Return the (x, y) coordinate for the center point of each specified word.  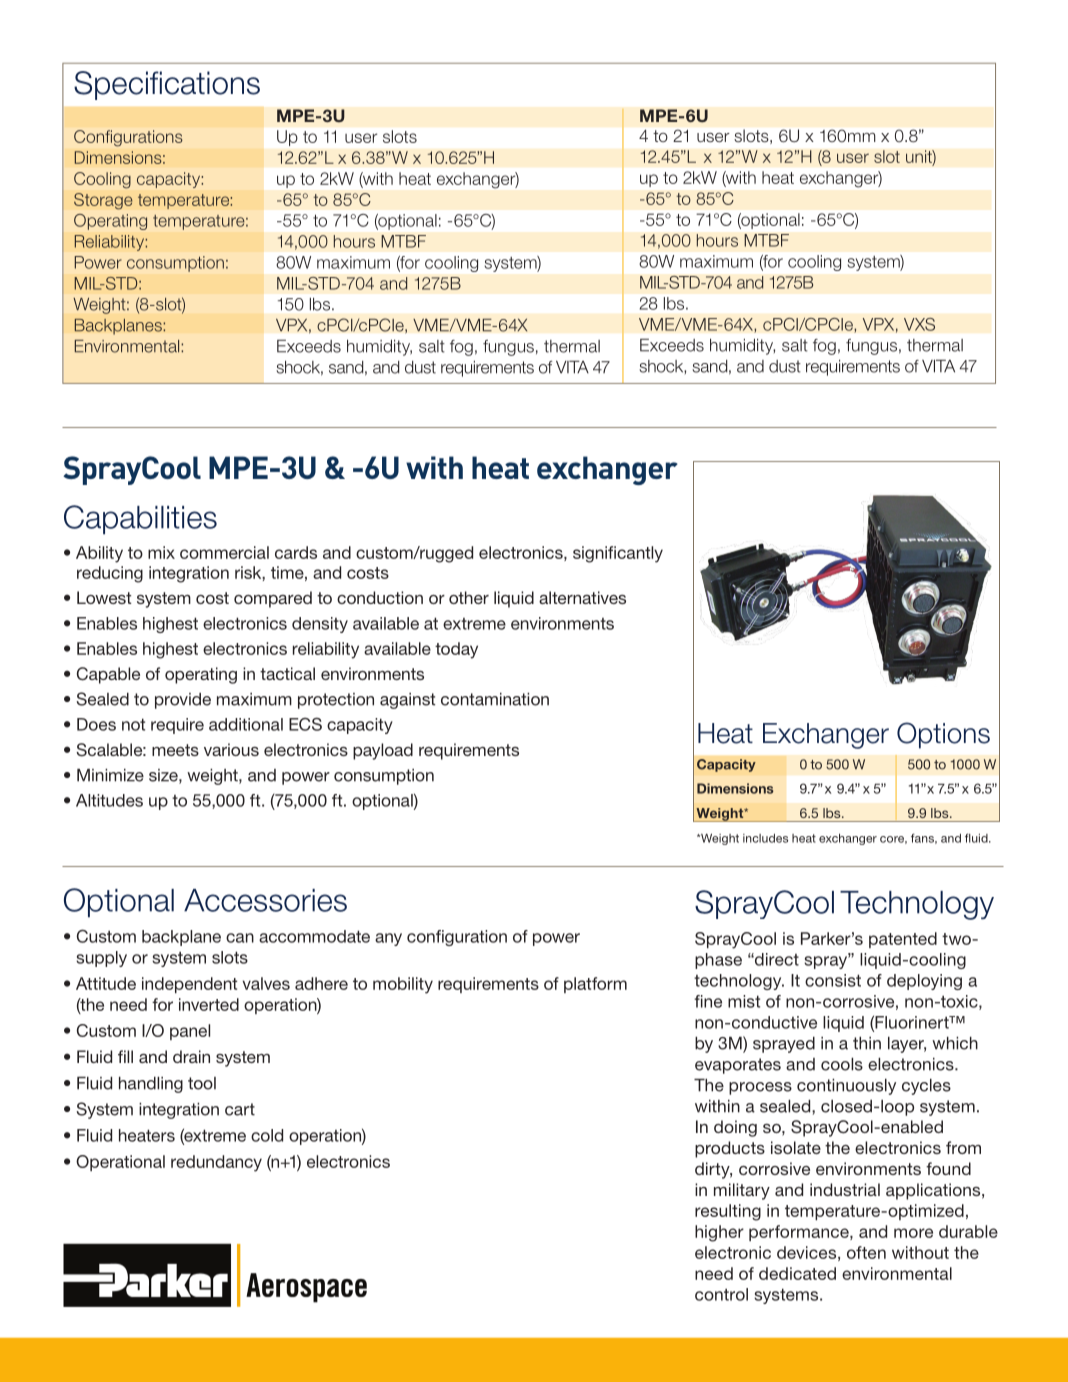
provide (183, 701)
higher (719, 1233)
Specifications (167, 85)
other (469, 597)
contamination (495, 699)
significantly (618, 554)
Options (943, 735)
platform (595, 985)
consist (833, 980)
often (866, 1252)
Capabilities (140, 520)
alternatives (582, 597)
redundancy (216, 1163)
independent (189, 985)
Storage (103, 201)
